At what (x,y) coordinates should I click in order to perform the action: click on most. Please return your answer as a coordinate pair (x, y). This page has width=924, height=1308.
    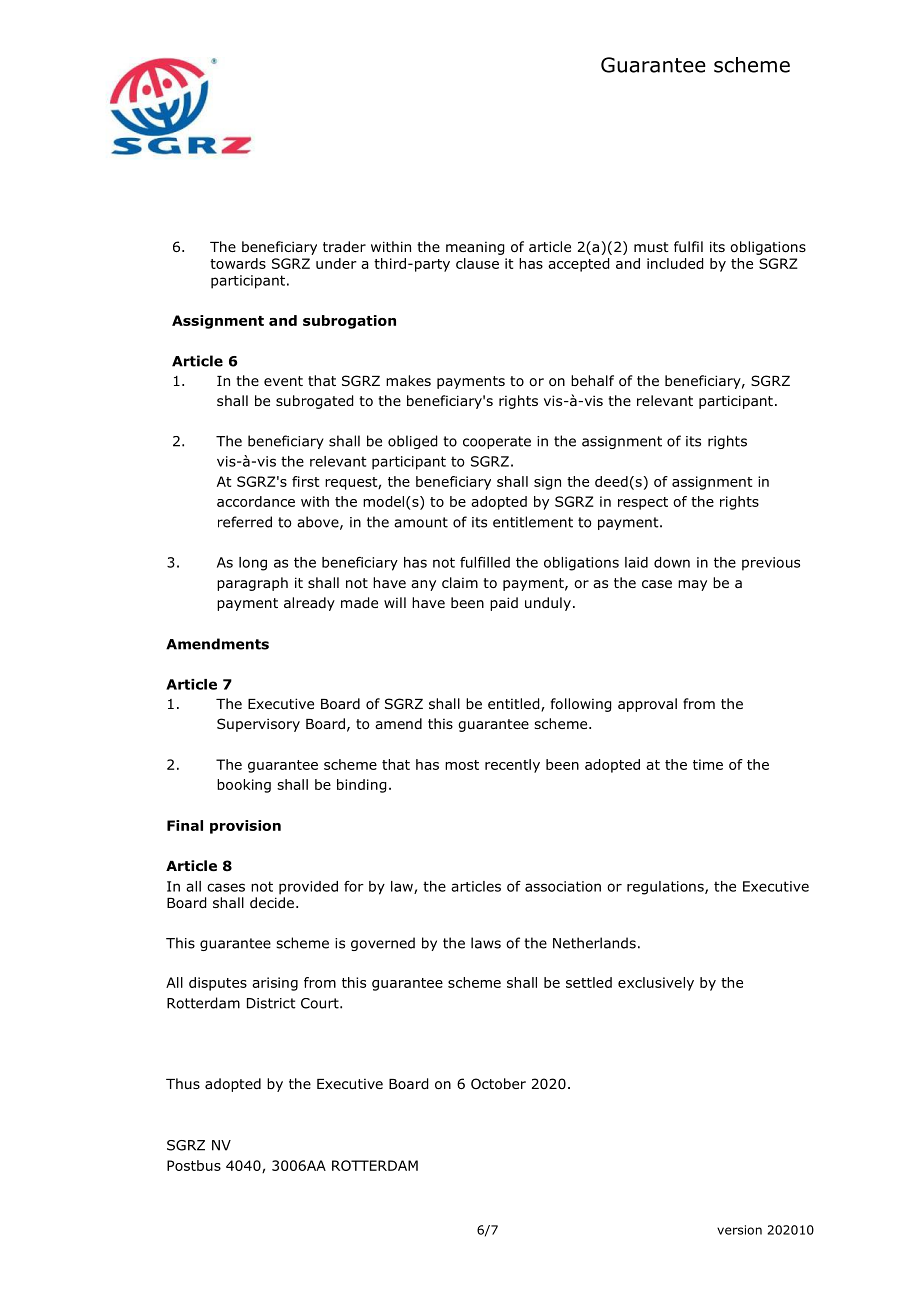
    Looking at the image, I should click on (462, 765).
